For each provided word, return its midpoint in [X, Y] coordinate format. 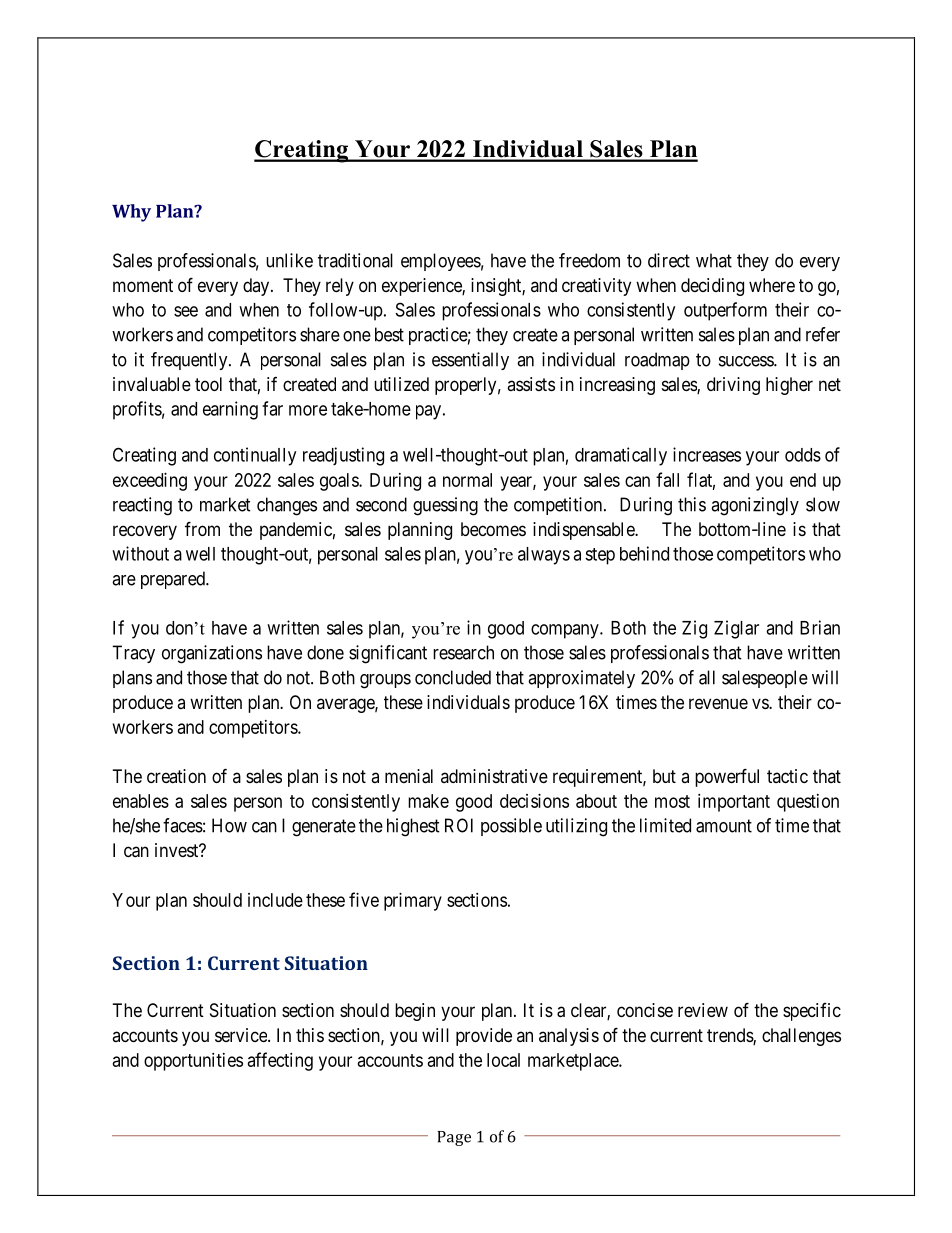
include [275, 900]
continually [255, 456]
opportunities [193, 1062]
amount [724, 826]
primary [413, 902]
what [714, 260]
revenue [718, 703]
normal [467, 480]
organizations [212, 654]
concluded [453, 677]
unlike [289, 260]
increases [707, 454]
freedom [589, 260]
